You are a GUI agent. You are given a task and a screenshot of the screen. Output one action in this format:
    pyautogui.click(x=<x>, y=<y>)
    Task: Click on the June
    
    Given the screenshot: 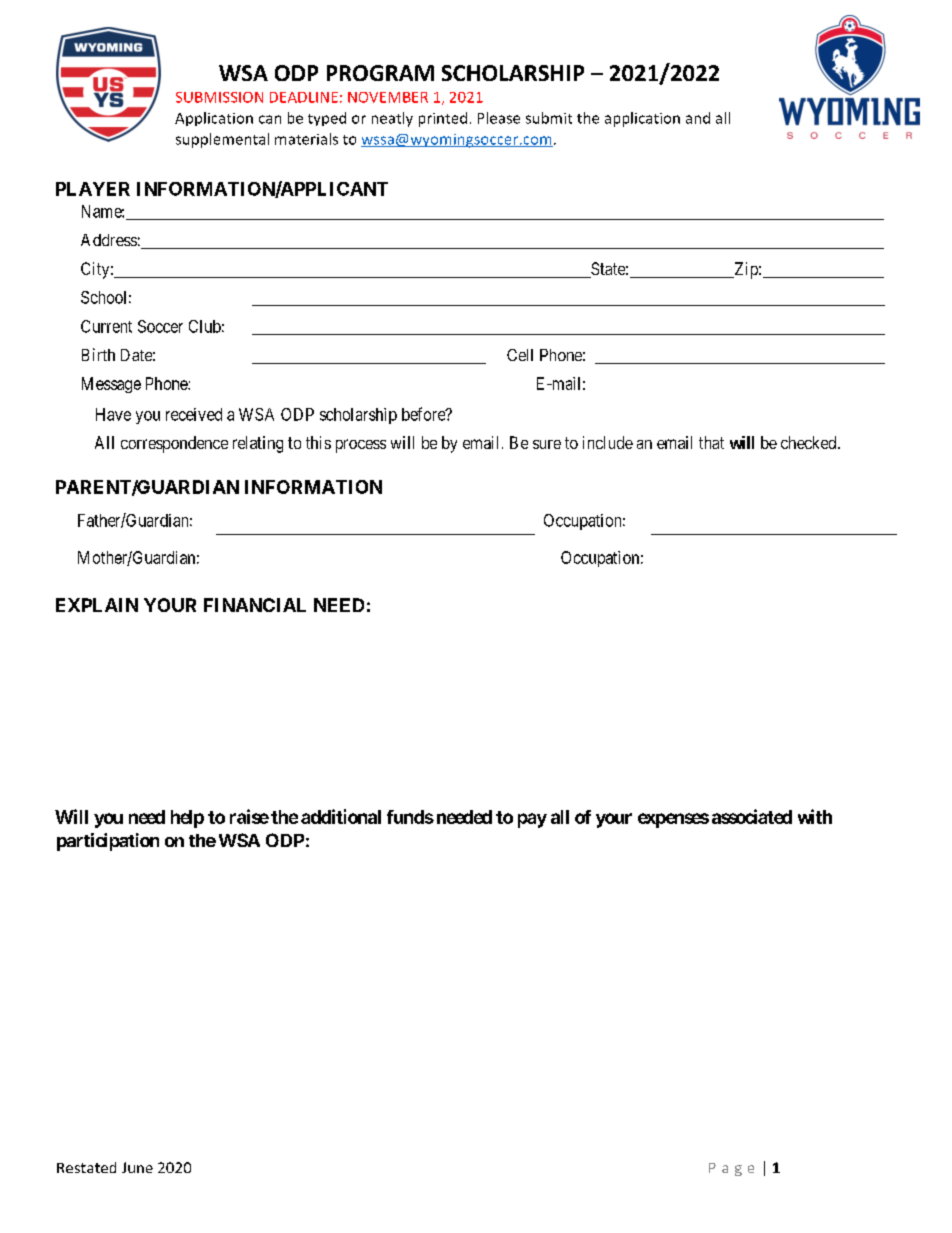 What is the action you would take?
    pyautogui.click(x=137, y=1167)
